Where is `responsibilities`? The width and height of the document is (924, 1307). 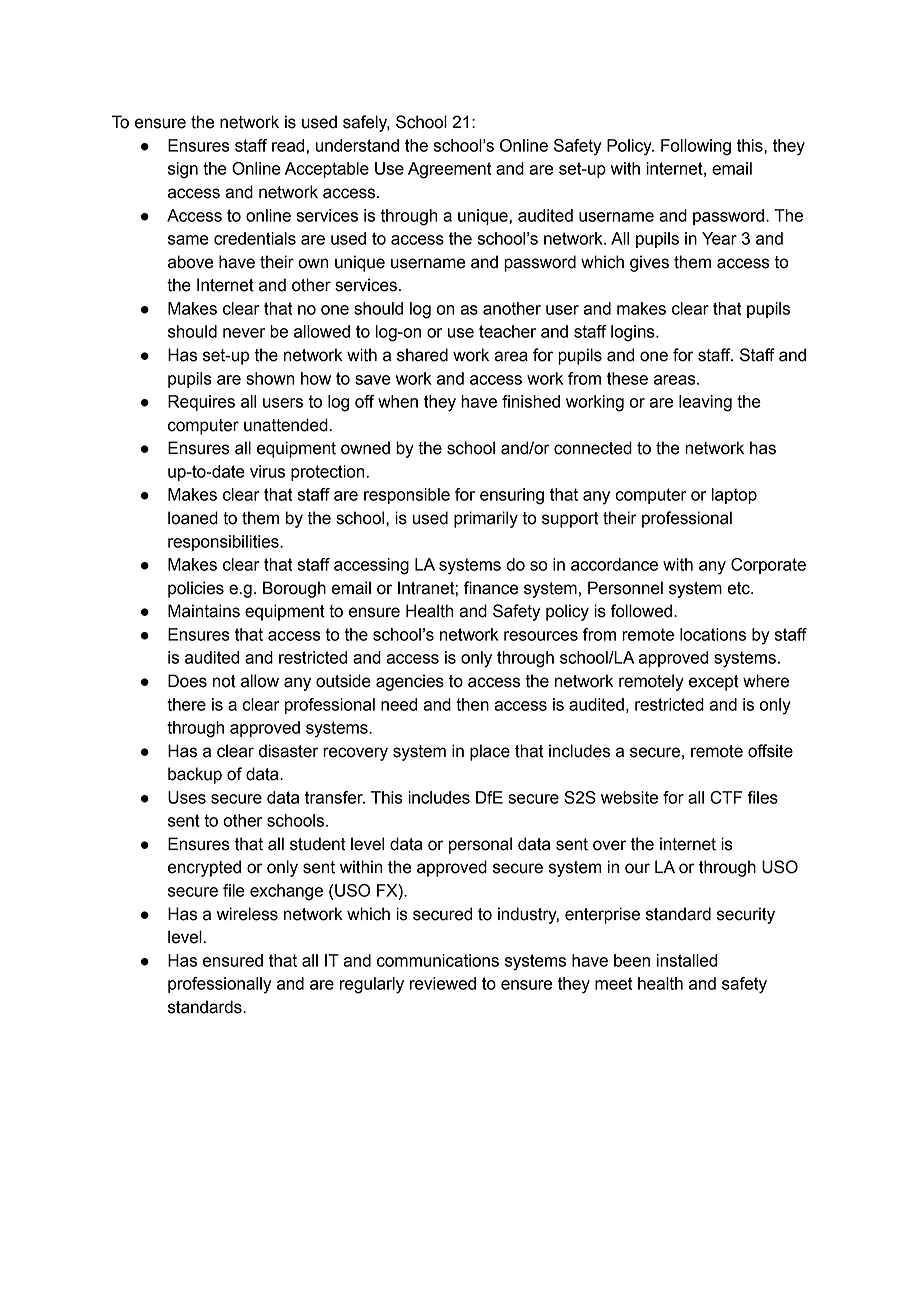
responsibilities is located at coordinates (224, 543).
